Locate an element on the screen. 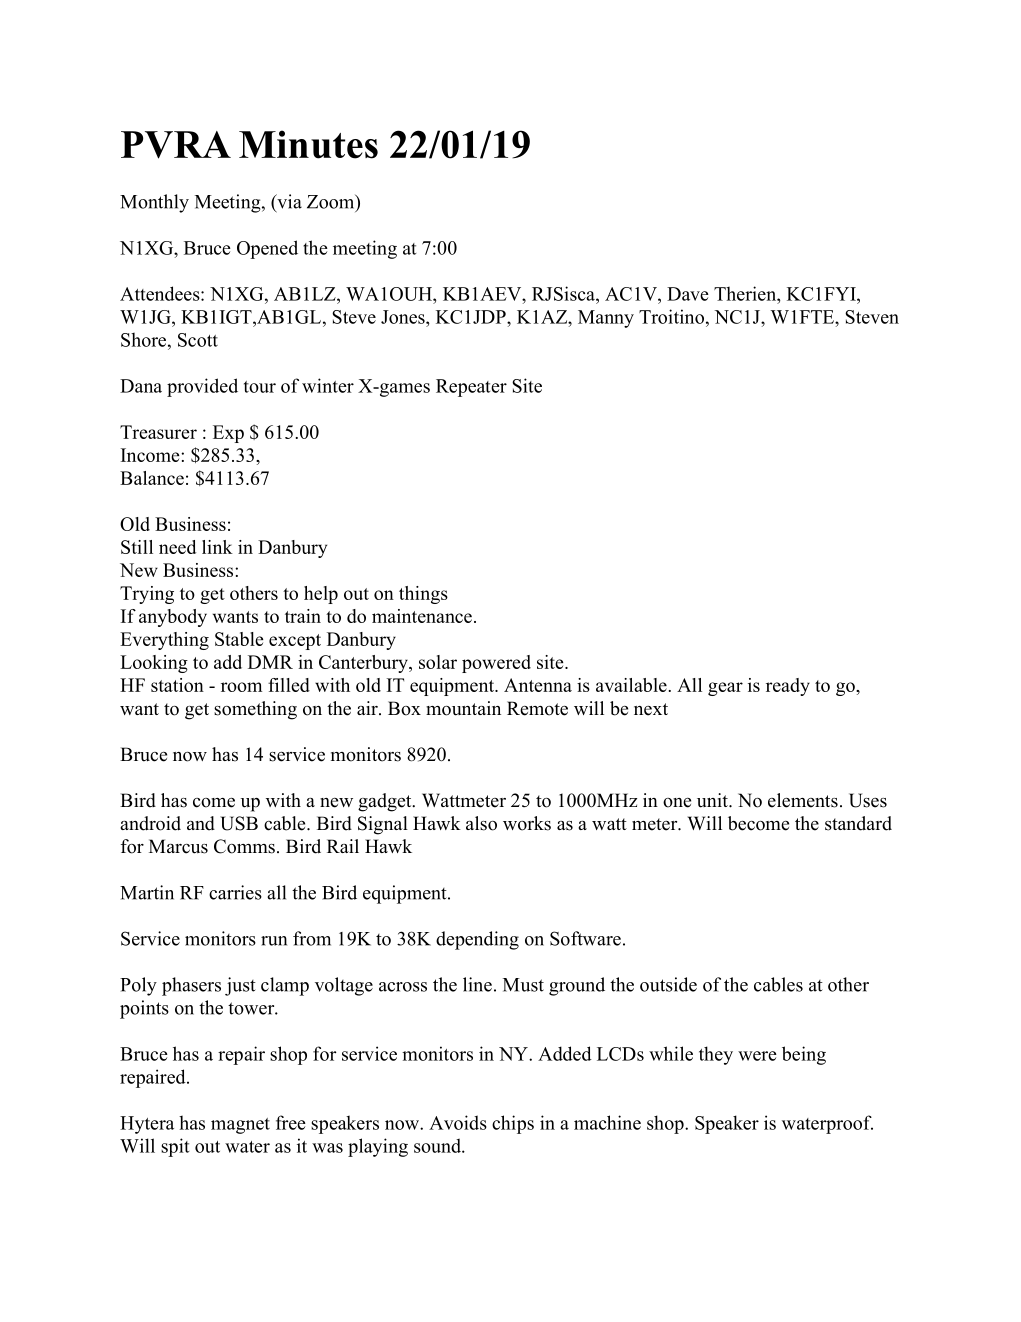 Image resolution: width=1021 pixels, height=1322 pixels. spit is located at coordinates (175, 1147).
